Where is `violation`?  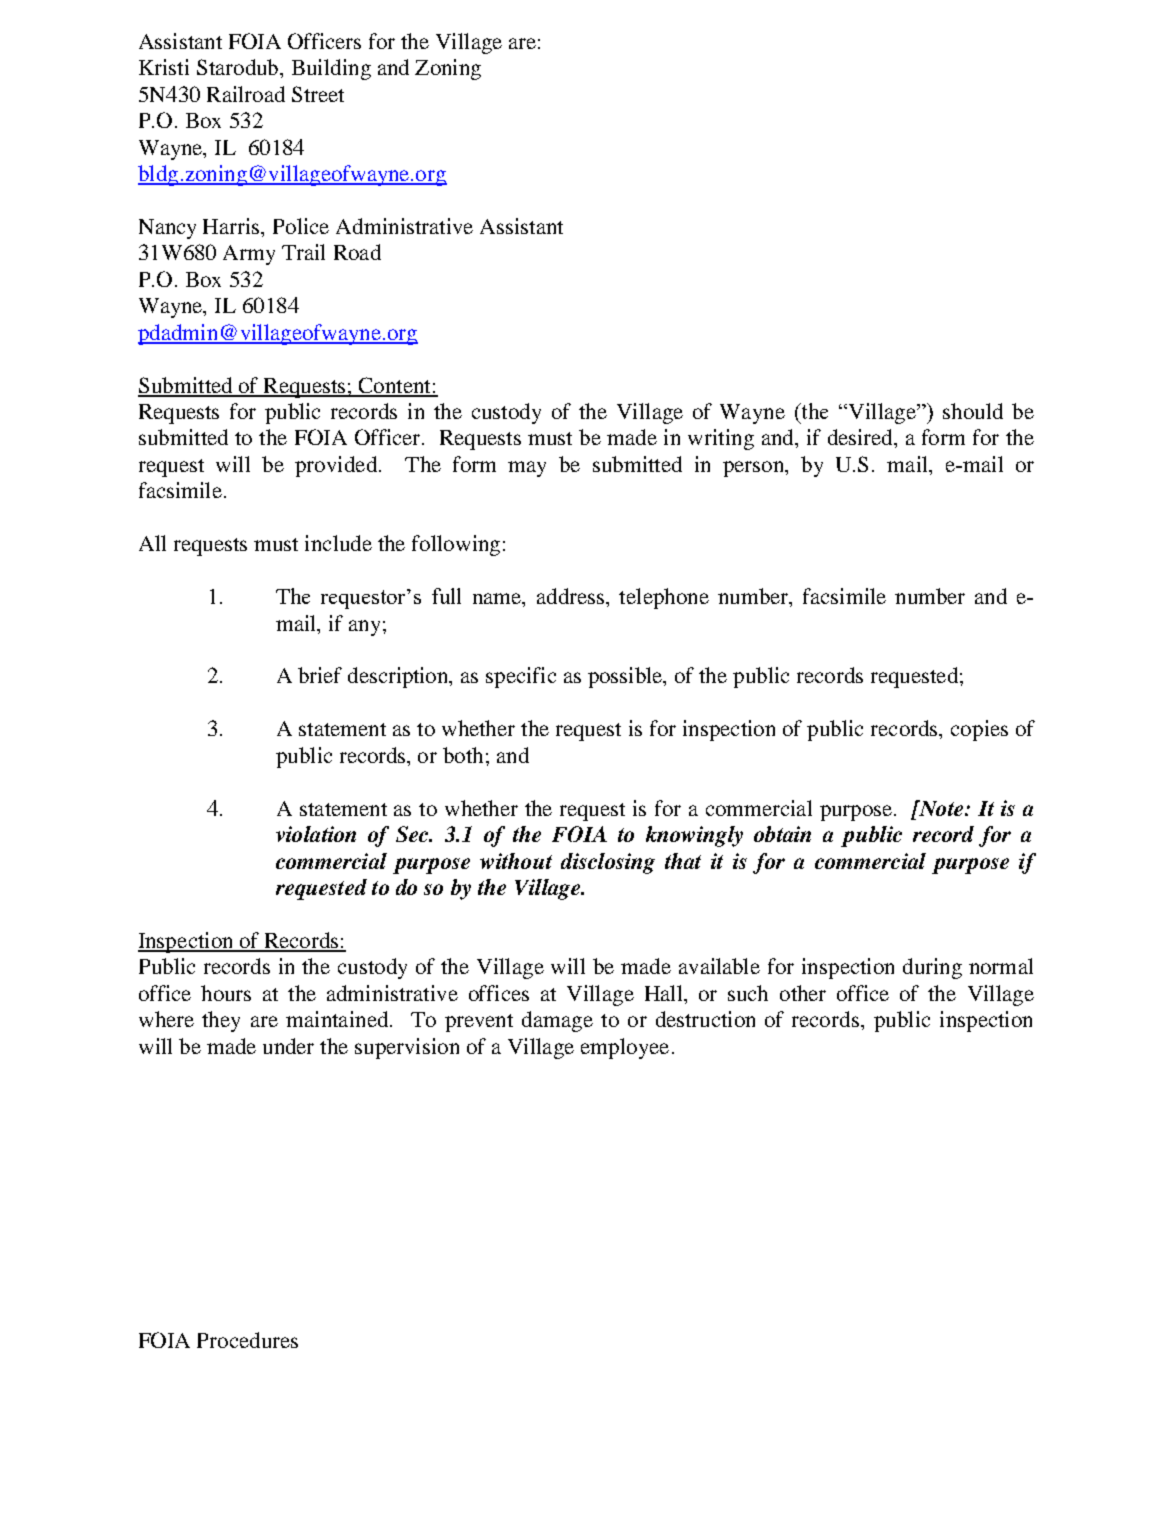
violation is located at coordinates (316, 834).
